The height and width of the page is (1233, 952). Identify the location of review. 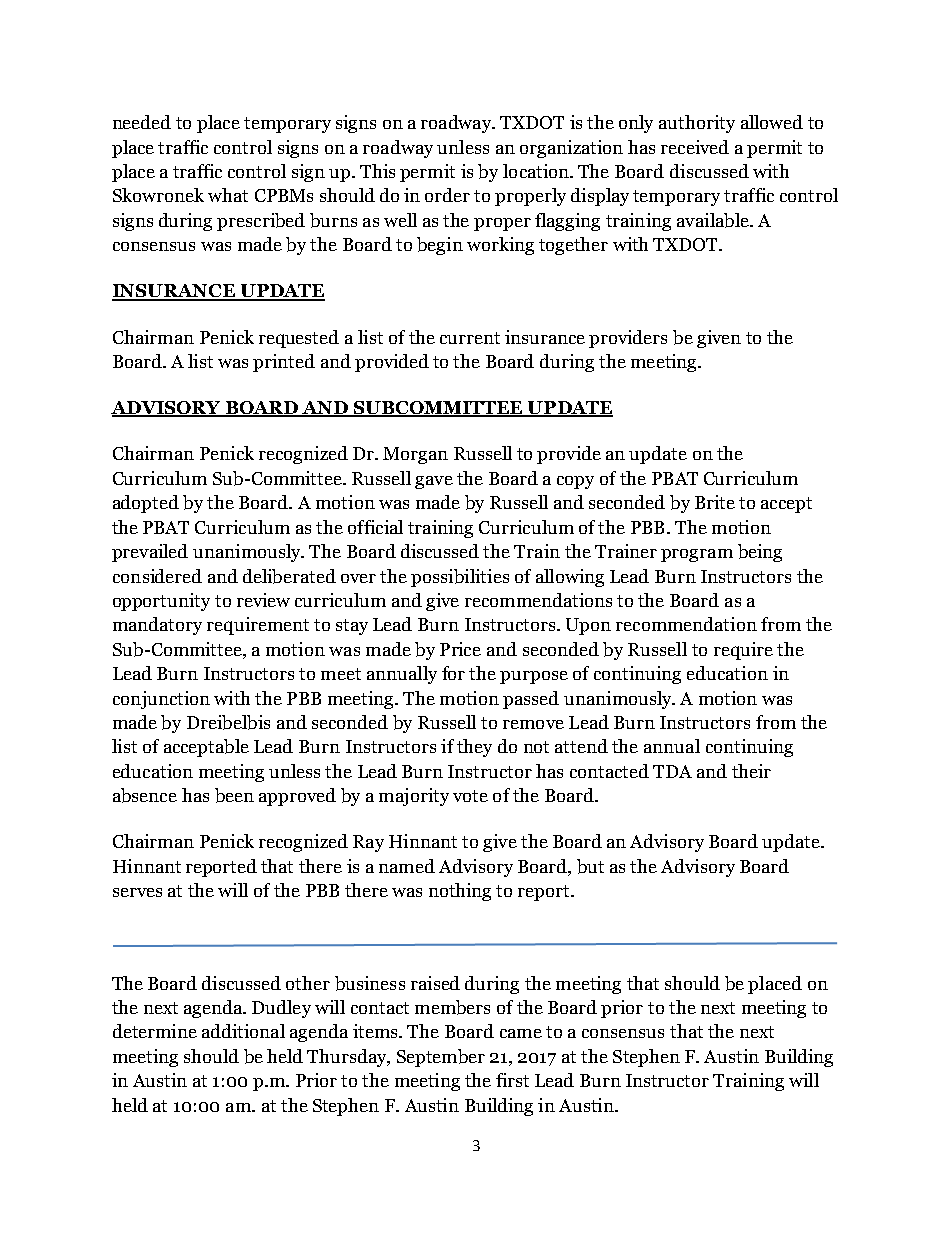
(263, 600).
